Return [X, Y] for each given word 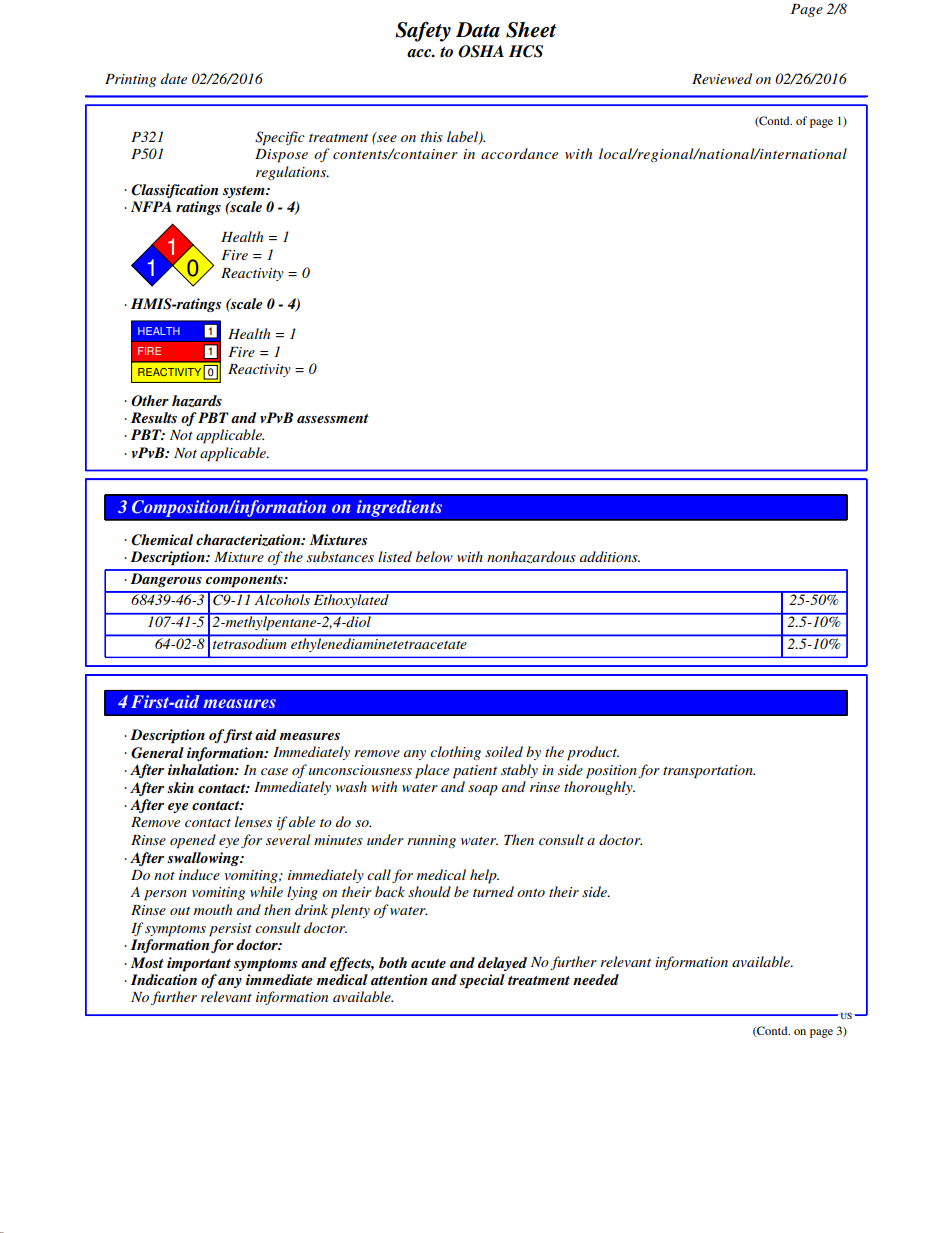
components [245, 581]
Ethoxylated [351, 600]
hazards [197, 401]
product [593, 753]
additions [610, 556]
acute [428, 963]
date [174, 78]
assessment [333, 418]
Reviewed [722, 78]
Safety [423, 31]
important [199, 964]
